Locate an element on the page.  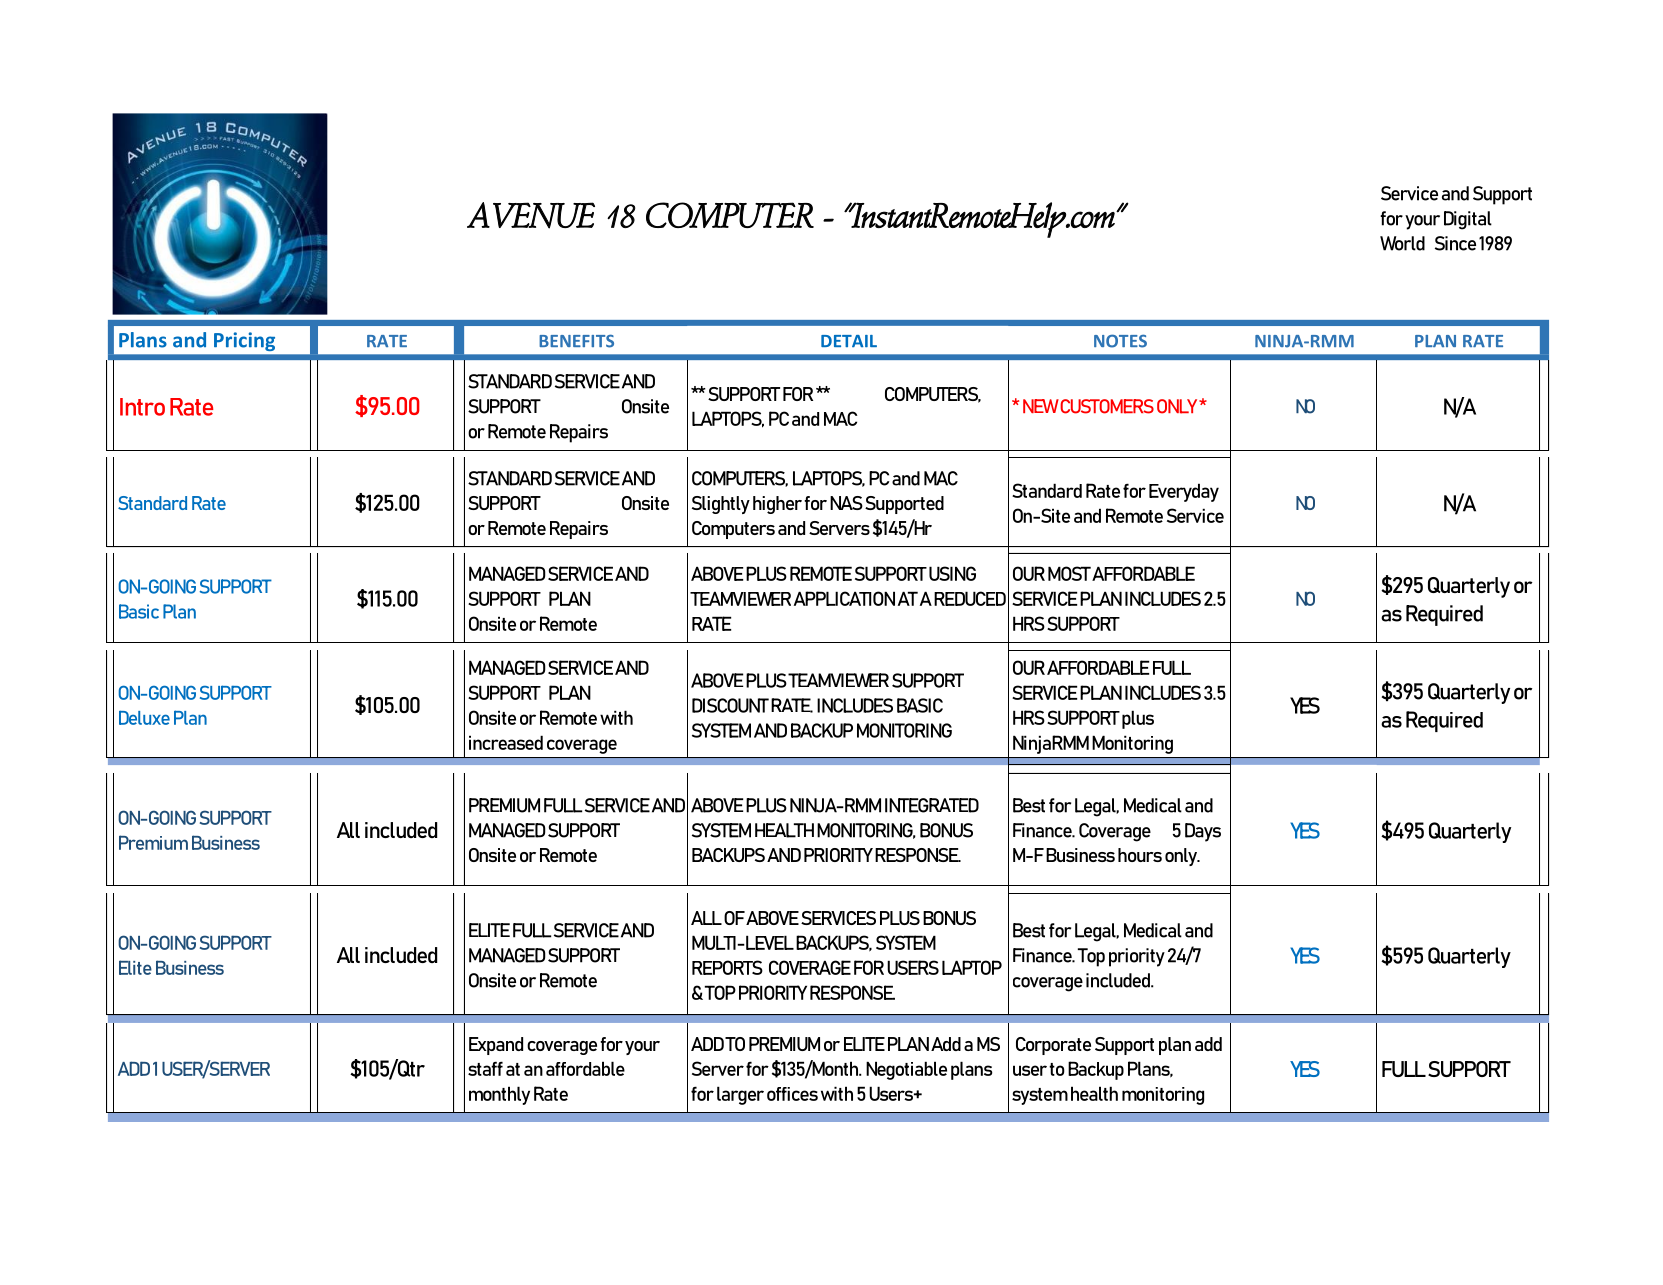
NAS is located at coordinates (846, 503).
